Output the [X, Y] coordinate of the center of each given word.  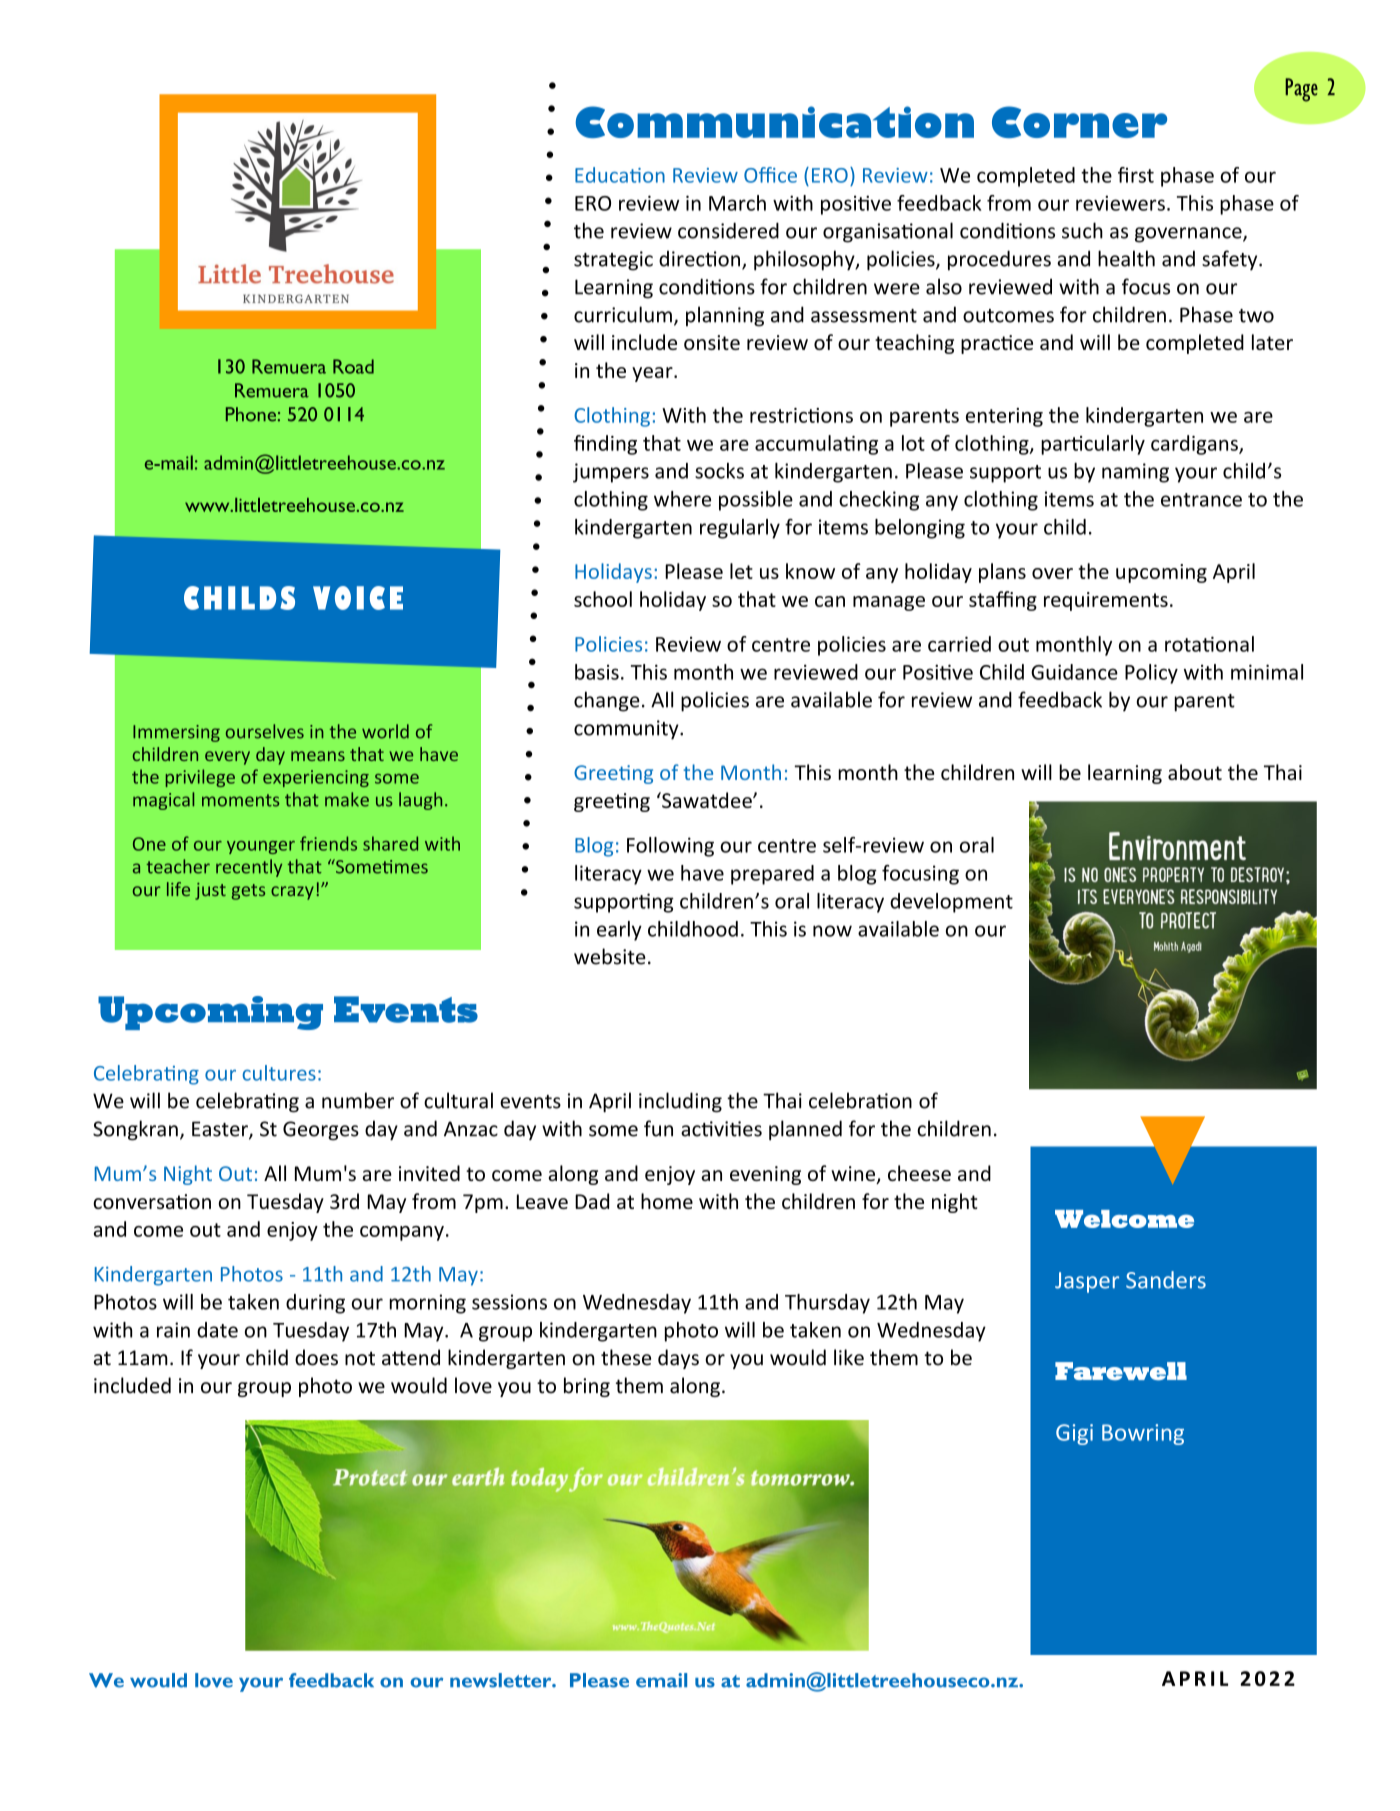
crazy [292, 893]
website [610, 956]
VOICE [358, 598]
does [316, 1357]
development [951, 903]
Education [620, 175]
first [1136, 175]
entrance [1201, 500]
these [626, 1357]
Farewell [1121, 1371]
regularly [740, 529]
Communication [775, 122]
